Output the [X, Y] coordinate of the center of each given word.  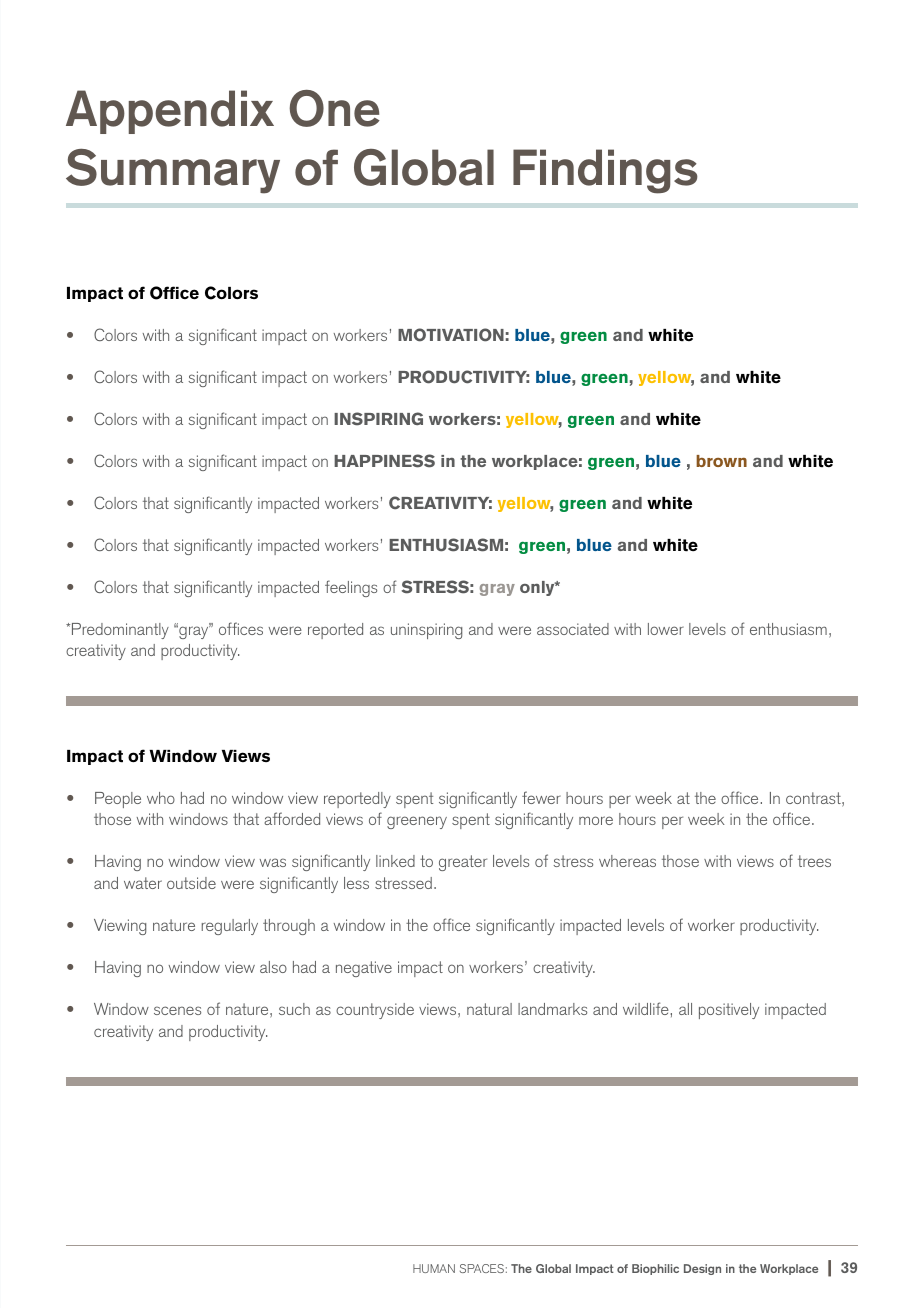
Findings [605, 171]
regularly [230, 927]
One [334, 108]
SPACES [482, 1268]
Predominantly [120, 631]
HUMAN [434, 1268]
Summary [173, 171]
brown [721, 461]
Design [702, 1269]
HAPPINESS [384, 461]
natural [489, 1009]
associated [573, 629]
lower [666, 629]
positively [729, 1011]
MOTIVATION [451, 335]
